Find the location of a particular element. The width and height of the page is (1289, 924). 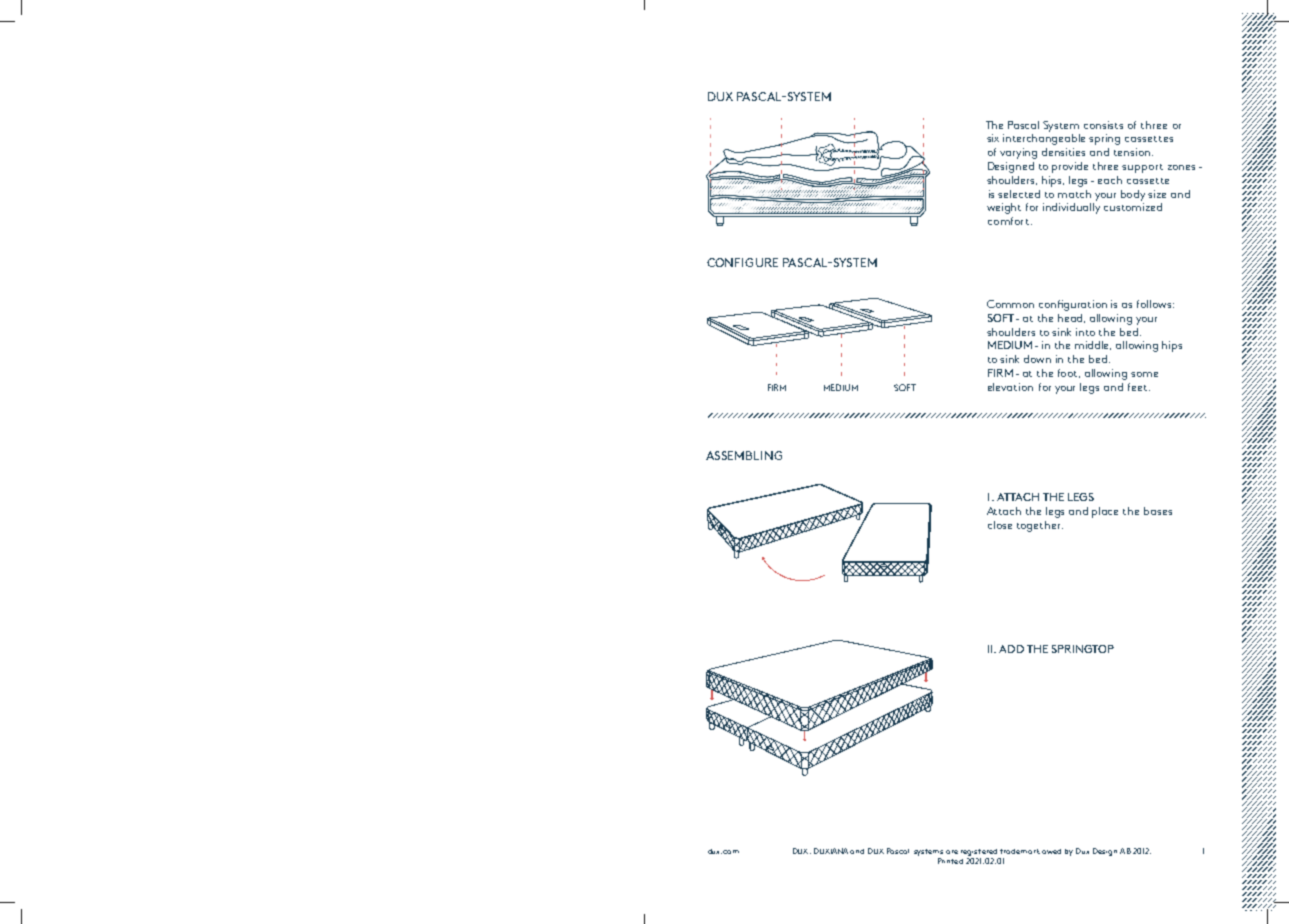

ADD is located at coordinates (1011, 649).
